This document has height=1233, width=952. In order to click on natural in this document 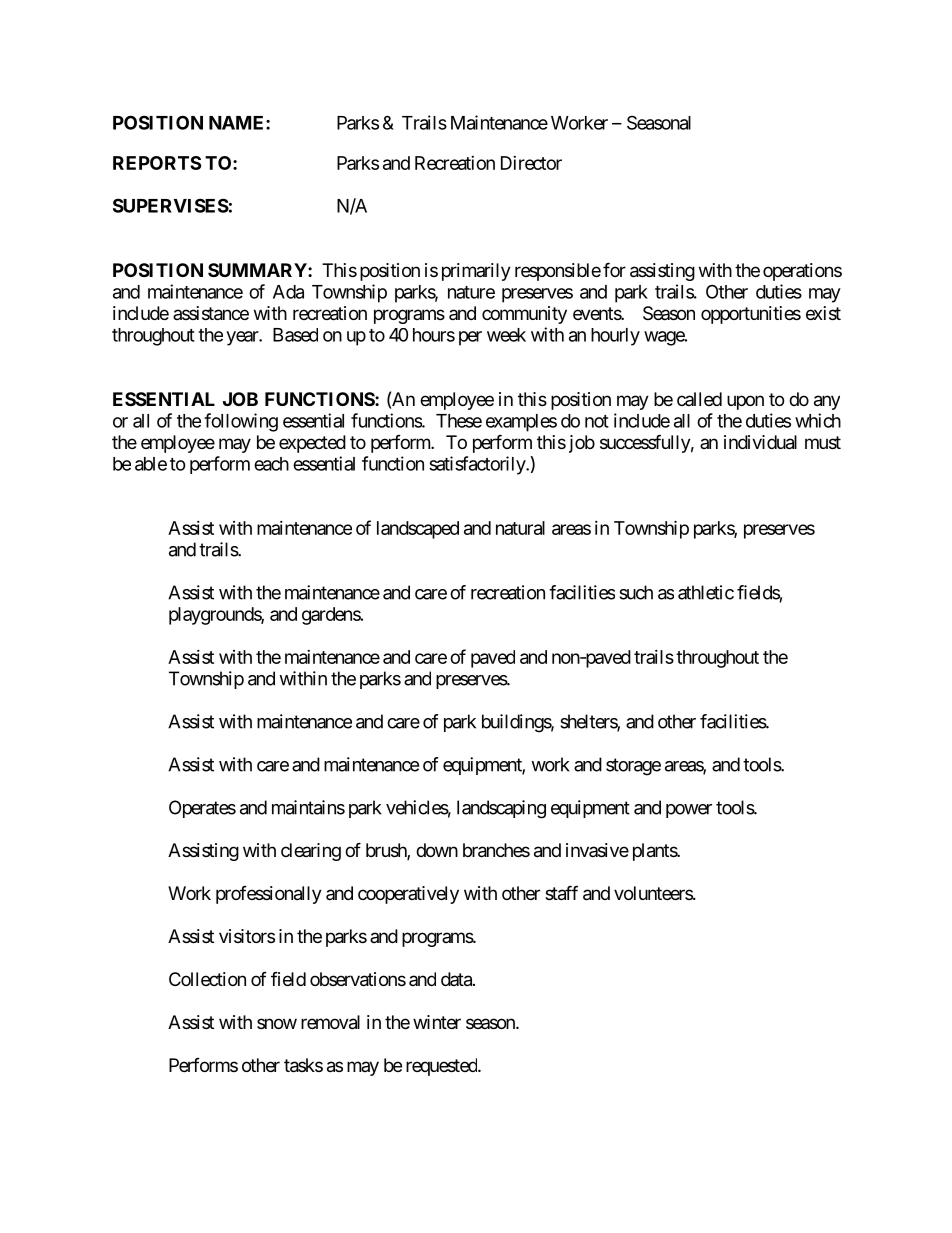, I will do `click(520, 528)`.
